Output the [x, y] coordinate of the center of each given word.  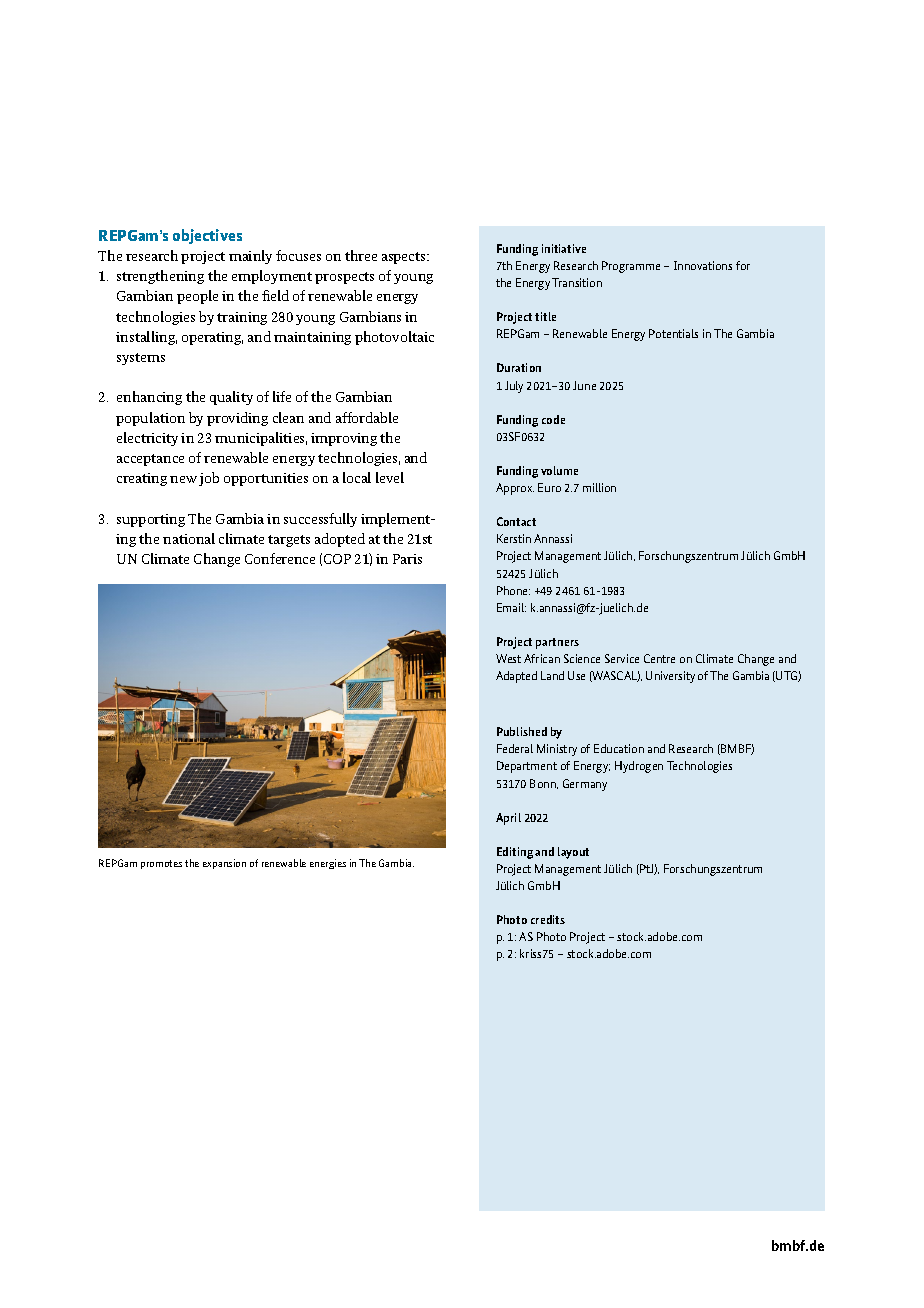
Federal [515, 748]
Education [619, 748]
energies [328, 864]
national [189, 538]
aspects [405, 258]
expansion [224, 864]
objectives [207, 236]
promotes [161, 864]
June [584, 385]
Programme [631, 267]
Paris [407, 559]
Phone [513, 590]
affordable [367, 417]
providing [237, 419]
